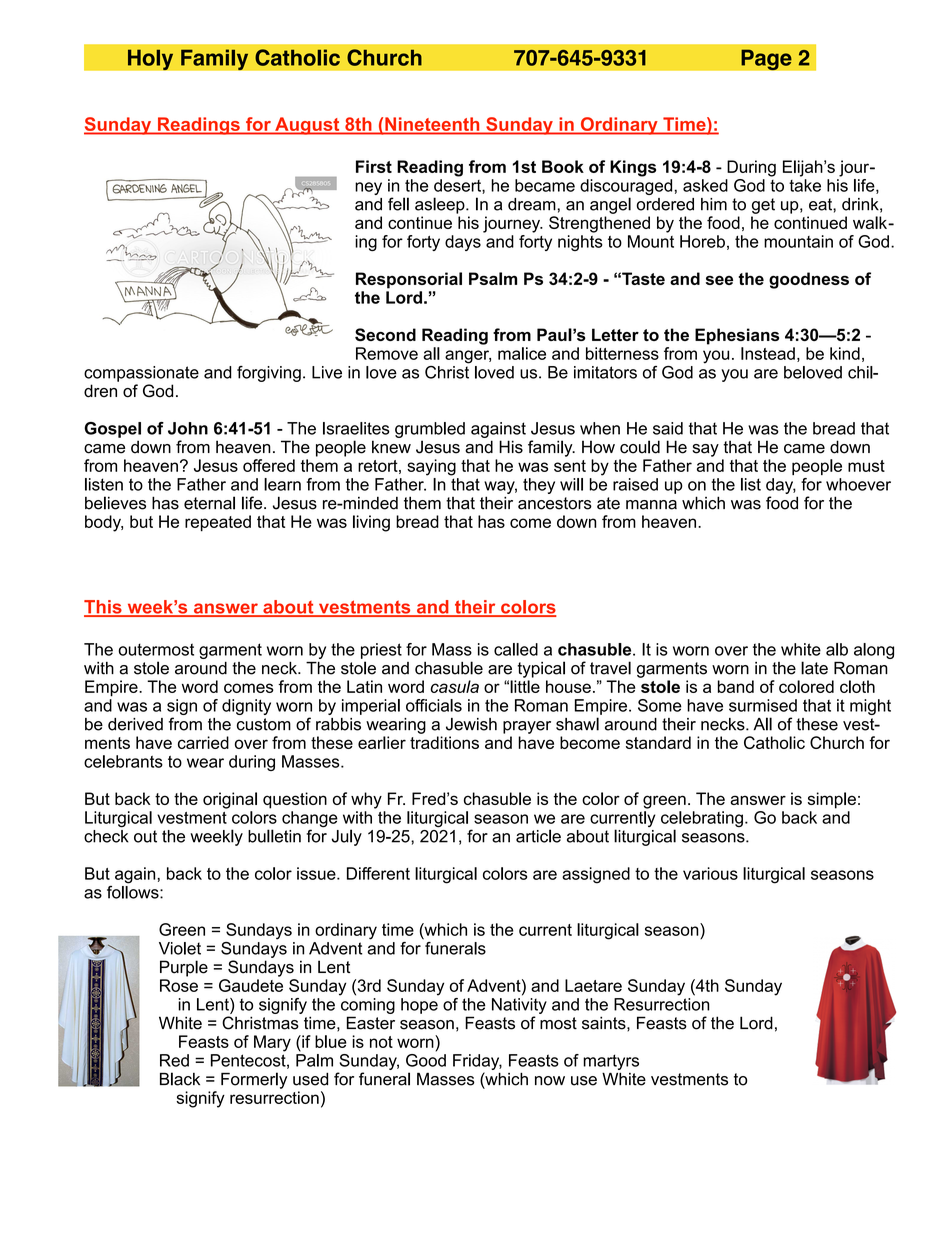  Describe the element at coordinates (766, 59) in the screenshot. I see `Page` at that location.
